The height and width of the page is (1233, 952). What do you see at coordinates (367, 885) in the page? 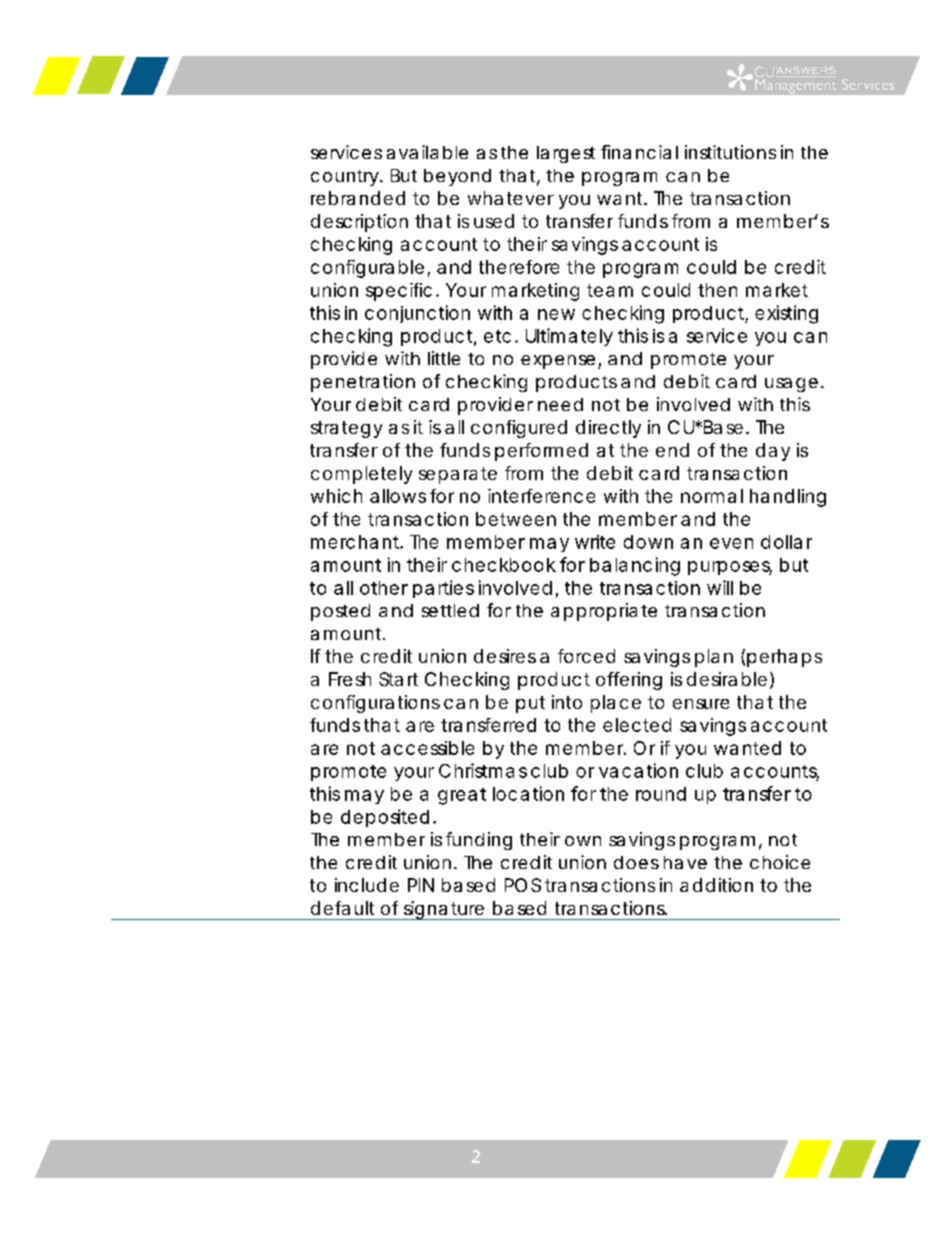
I see `include` at bounding box center [367, 885].
